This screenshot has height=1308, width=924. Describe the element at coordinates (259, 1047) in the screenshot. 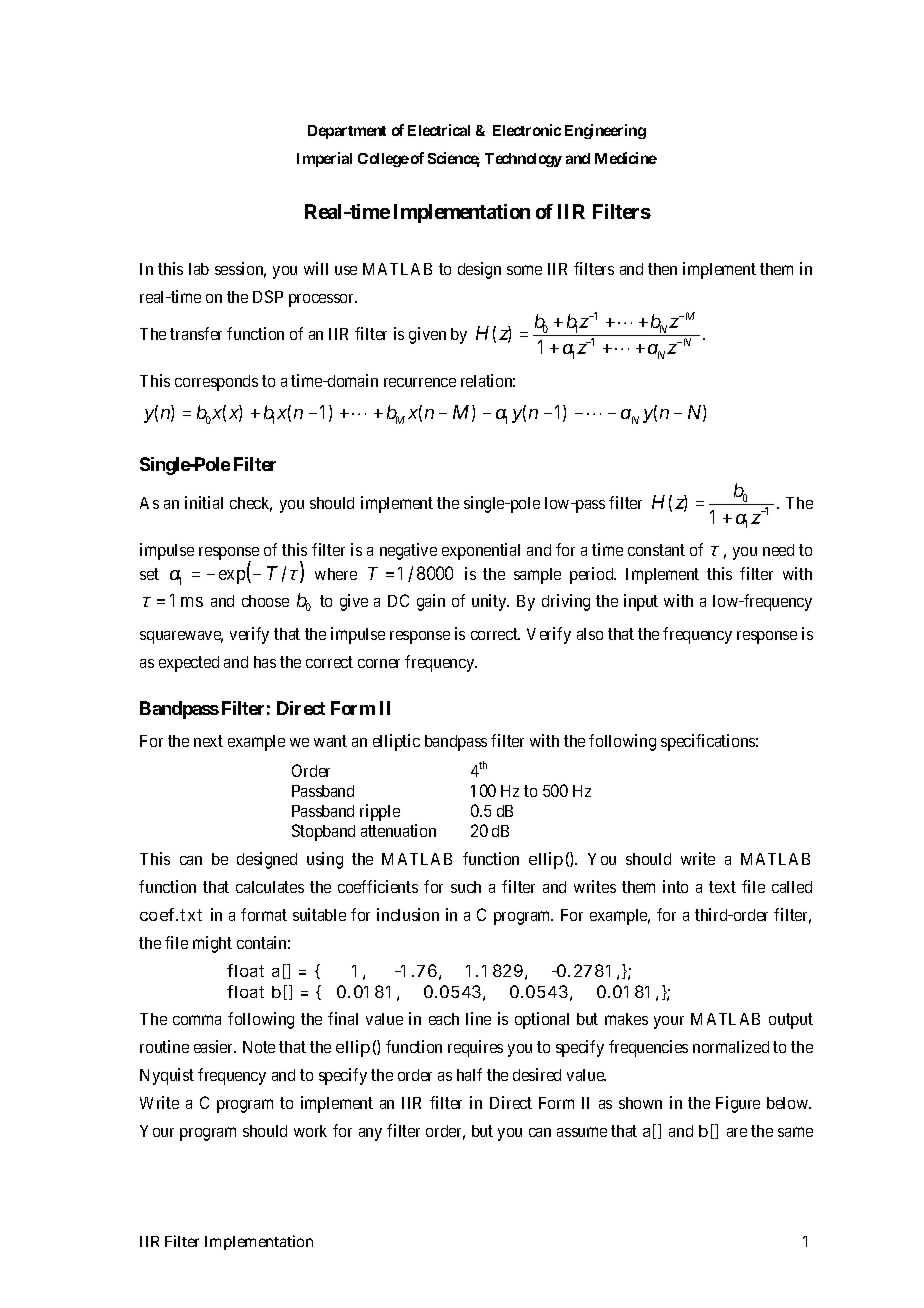

I see `Note` at that location.
